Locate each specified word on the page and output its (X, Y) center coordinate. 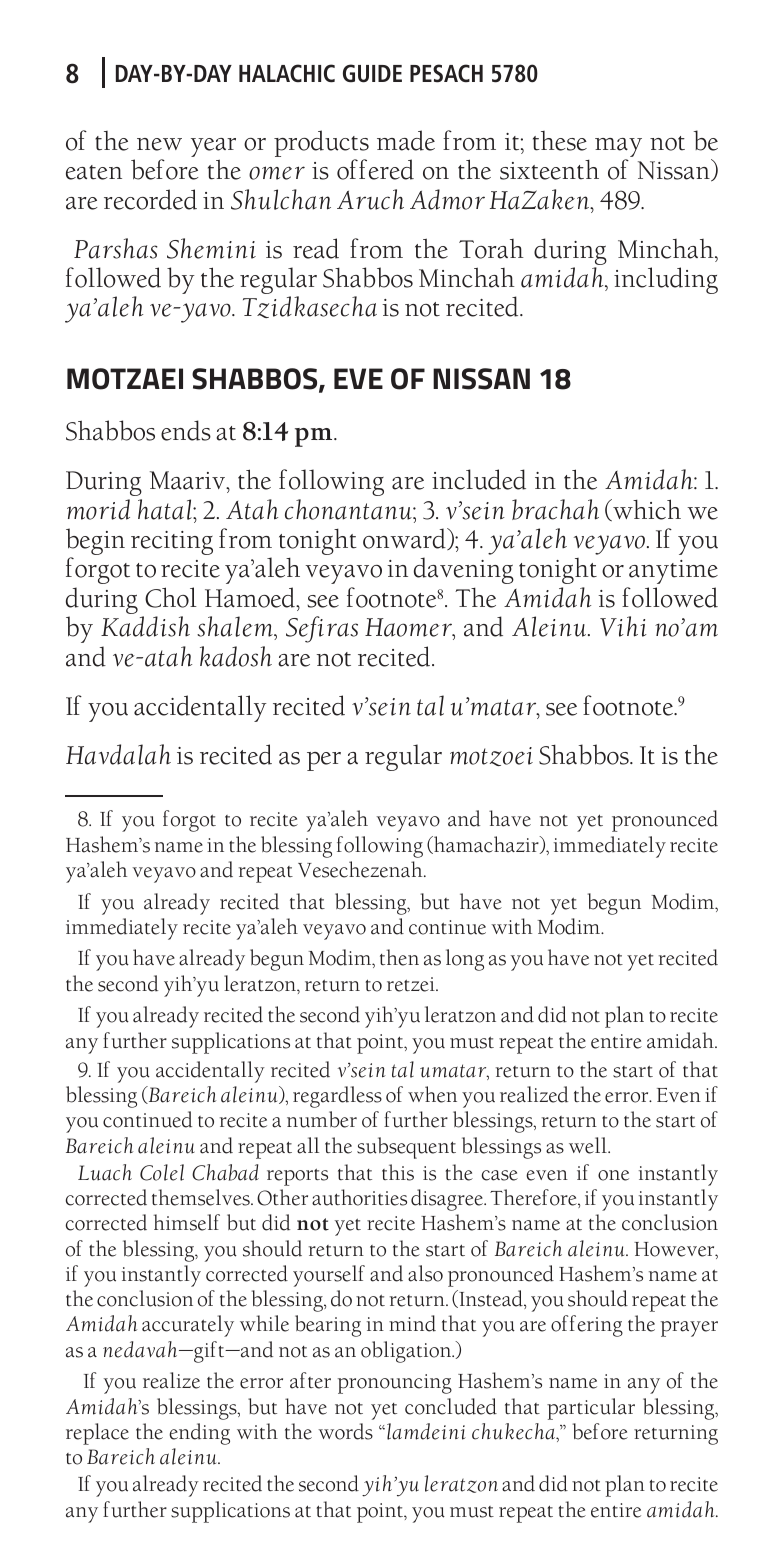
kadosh (236, 656)
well (589, 1145)
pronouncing (395, 1384)
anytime (673, 572)
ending (199, 1434)
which (646, 510)
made (406, 140)
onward (405, 539)
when (432, 1094)
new (159, 144)
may (618, 149)
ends (186, 430)
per (324, 761)
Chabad (225, 1172)
